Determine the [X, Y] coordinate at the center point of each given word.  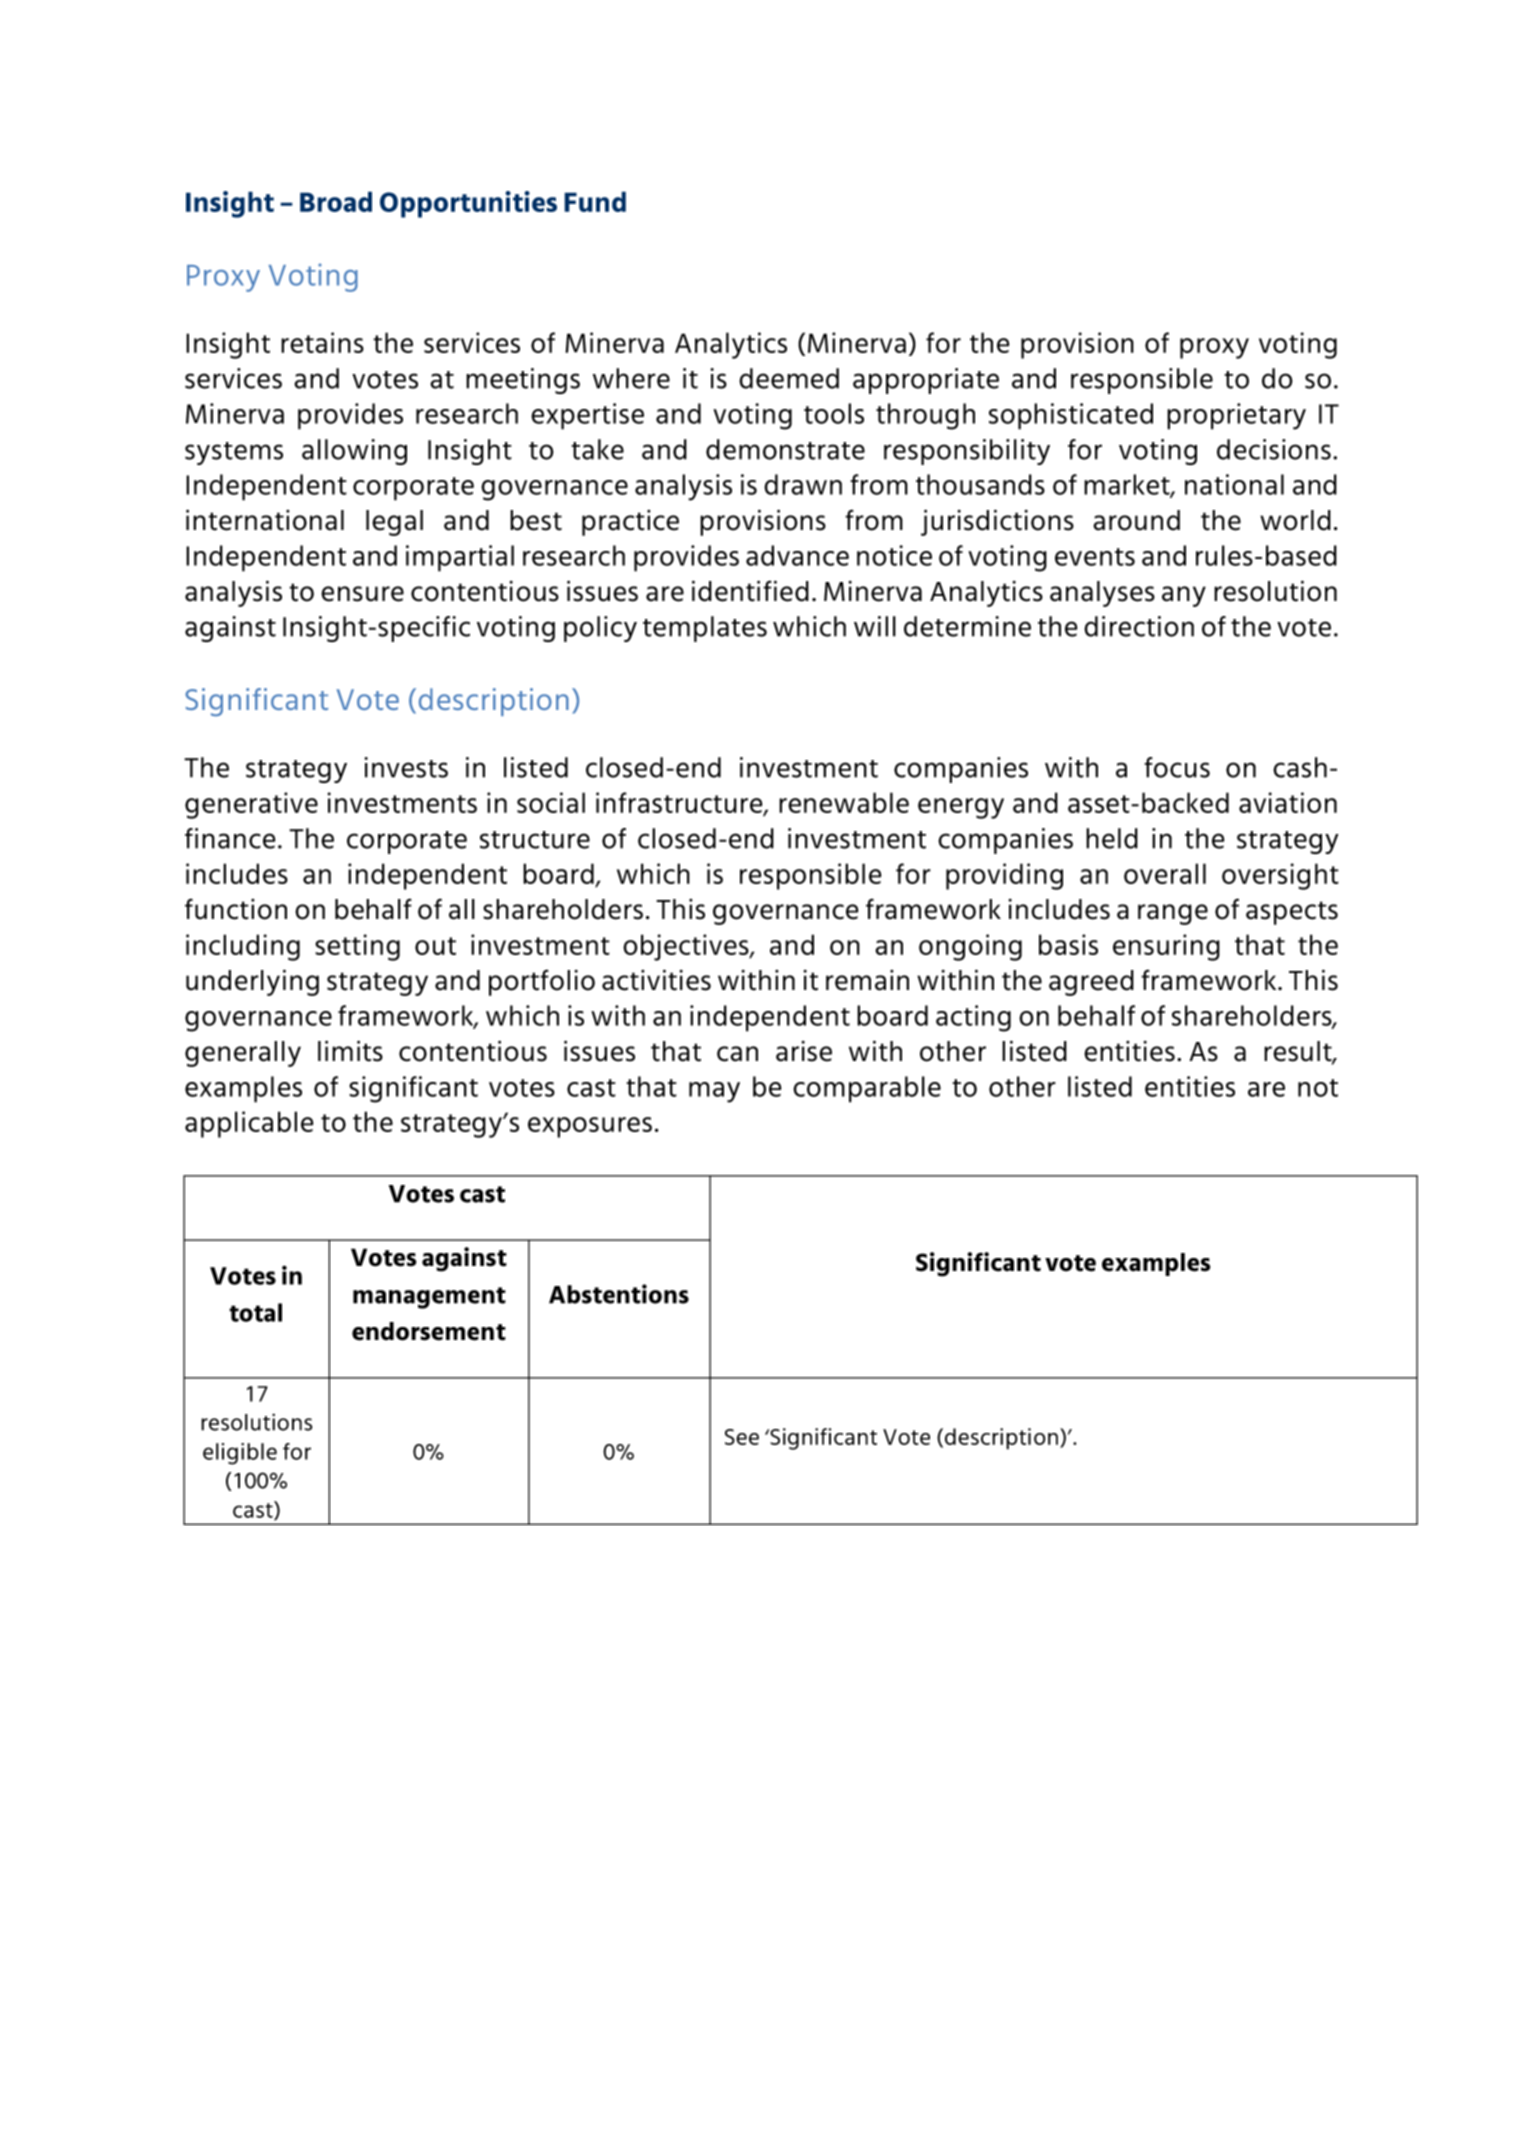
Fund [595, 201]
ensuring [1166, 947]
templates [705, 629]
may [714, 1092]
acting [973, 1018]
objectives [687, 947]
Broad [336, 201]
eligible [240, 1454]
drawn [803, 484]
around [1136, 520]
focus [1177, 767]
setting [357, 947]
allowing [354, 452]
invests [406, 767]
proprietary [1236, 416]
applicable [249, 1124]
